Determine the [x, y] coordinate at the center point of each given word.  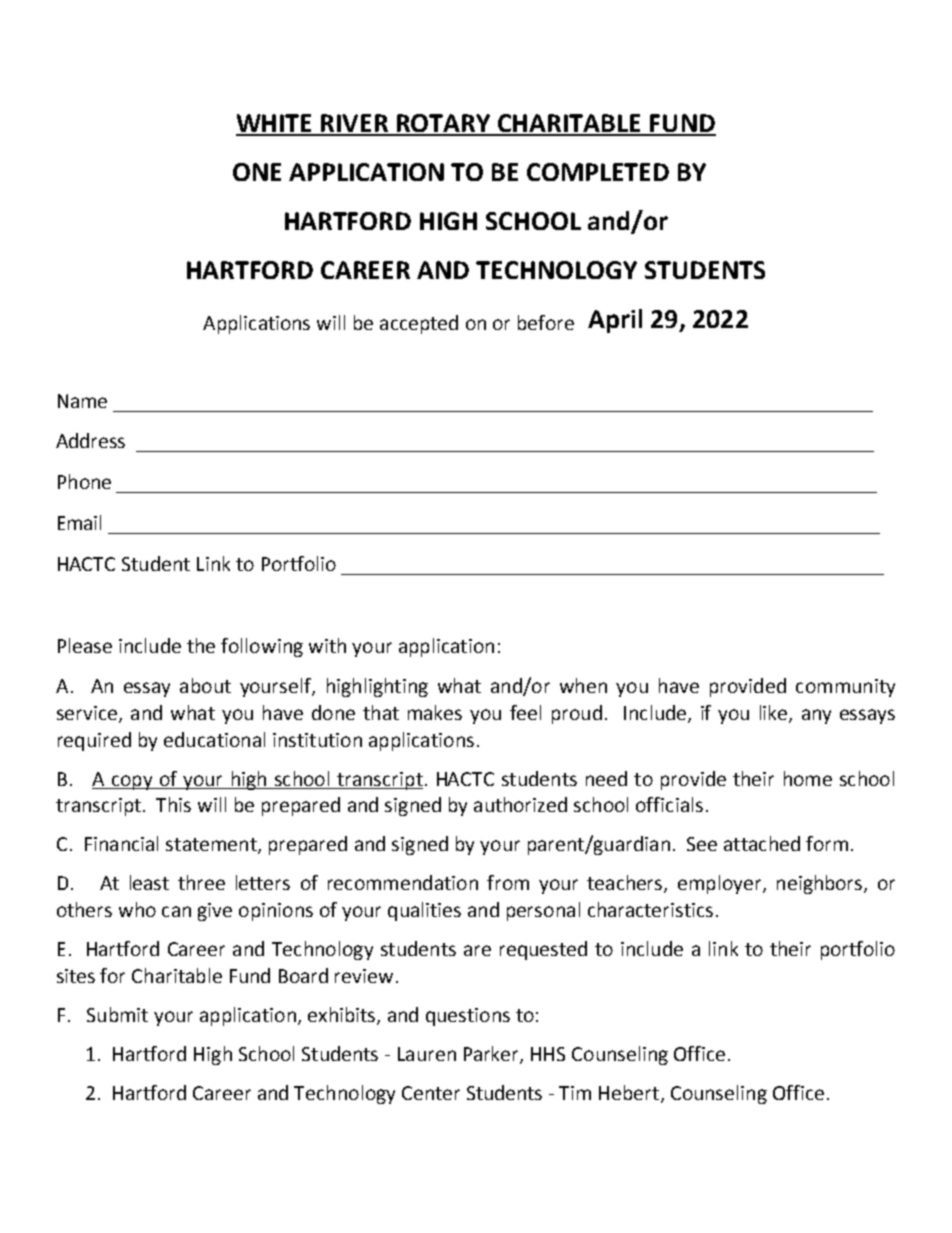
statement [212, 846]
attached [762, 843]
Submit [117, 1014]
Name [82, 401]
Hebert [630, 1094]
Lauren [427, 1054]
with [327, 645]
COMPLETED [598, 172]
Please [85, 645]
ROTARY [444, 124]
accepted [419, 324]
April [615, 321]
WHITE [275, 124]
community [845, 688]
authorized [520, 804]
